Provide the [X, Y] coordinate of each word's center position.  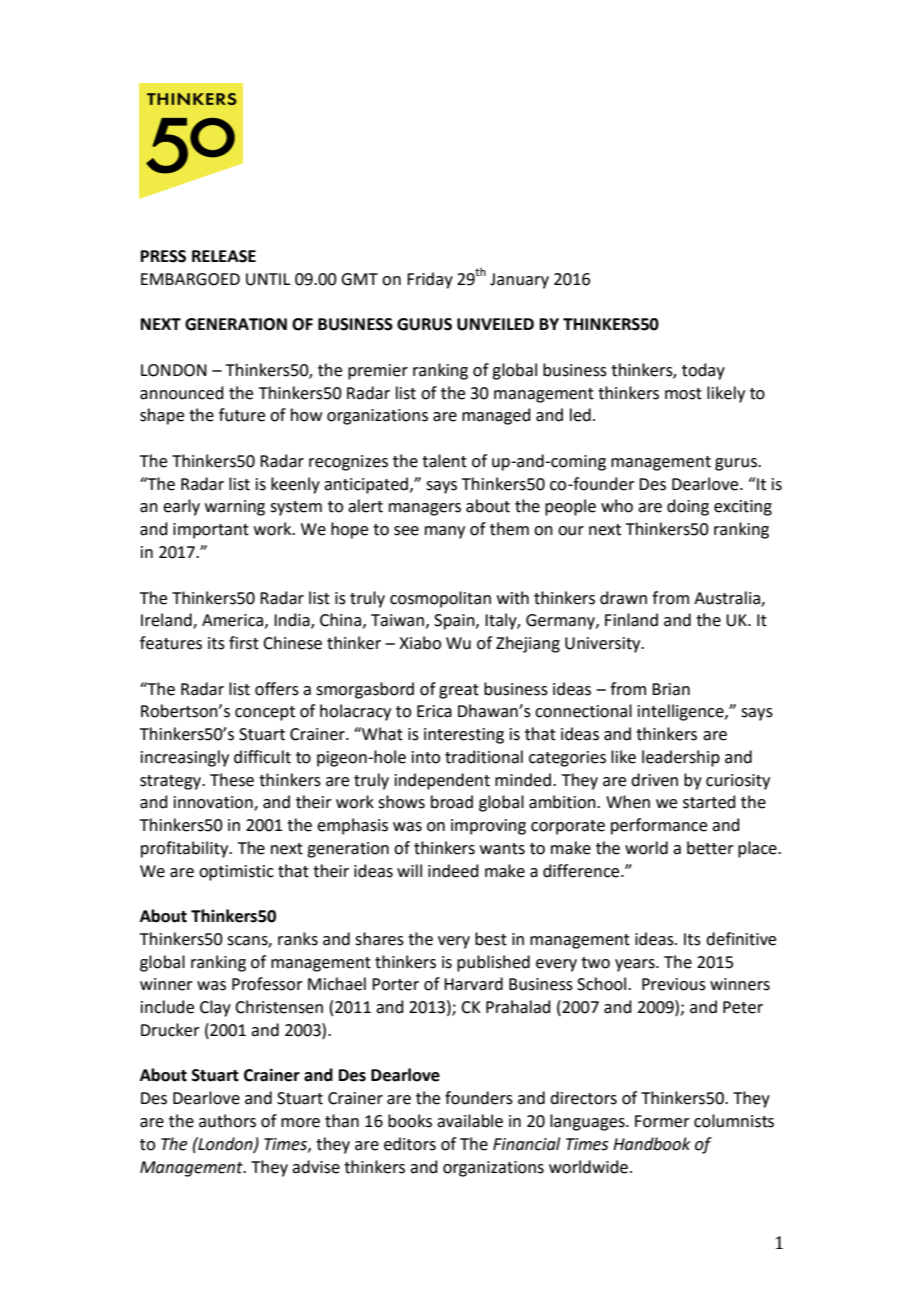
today [703, 371]
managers [425, 509]
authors [227, 1121]
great [459, 691]
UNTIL [268, 279]
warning [235, 508]
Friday [430, 280]
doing [688, 507]
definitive [741, 939]
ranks [298, 939]
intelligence [682, 712]
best [491, 939]
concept [265, 713]
